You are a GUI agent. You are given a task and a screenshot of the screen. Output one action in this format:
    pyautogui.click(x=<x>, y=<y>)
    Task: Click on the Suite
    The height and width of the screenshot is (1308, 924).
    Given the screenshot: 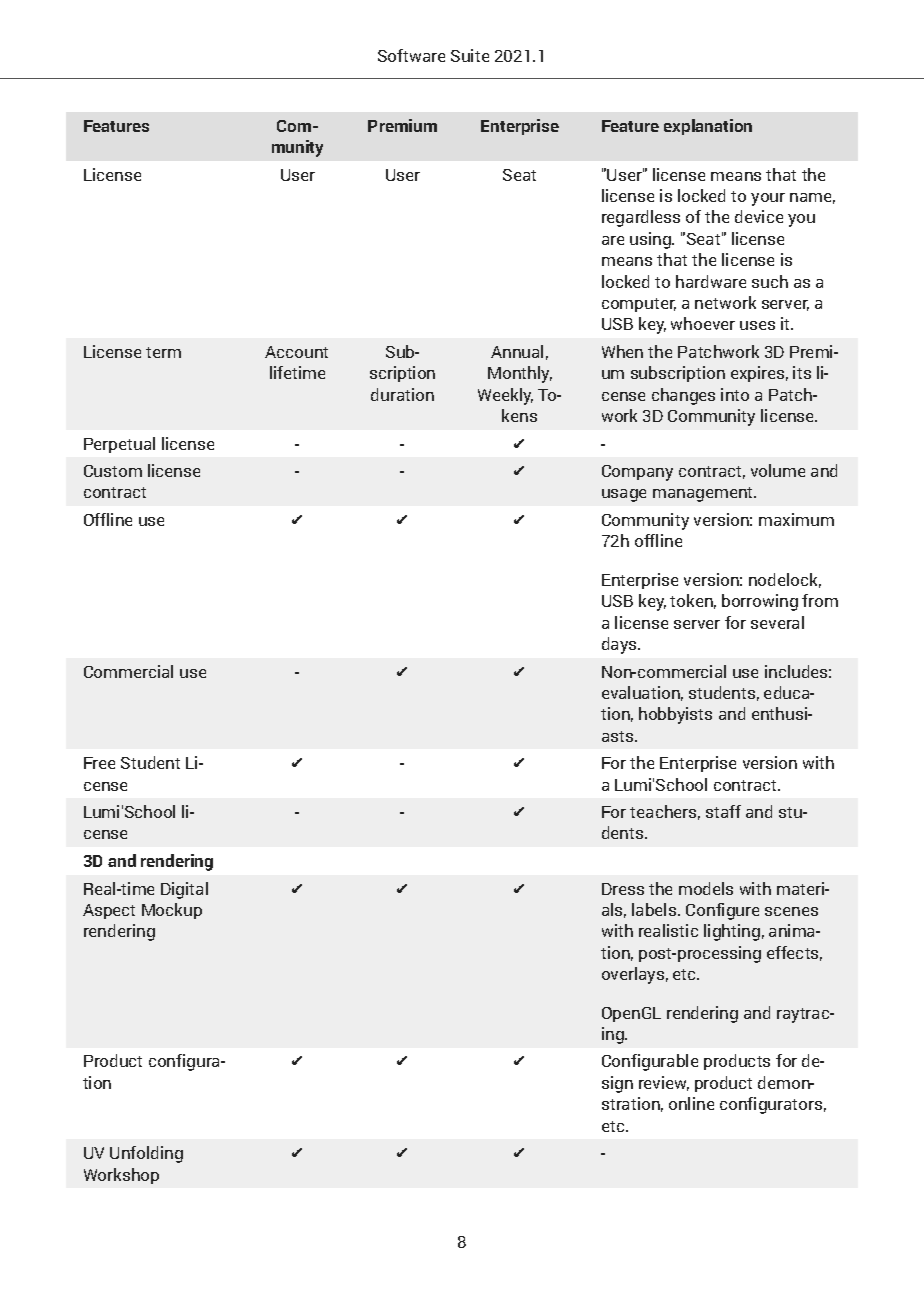 What is the action you would take?
    pyautogui.click(x=470, y=55)
